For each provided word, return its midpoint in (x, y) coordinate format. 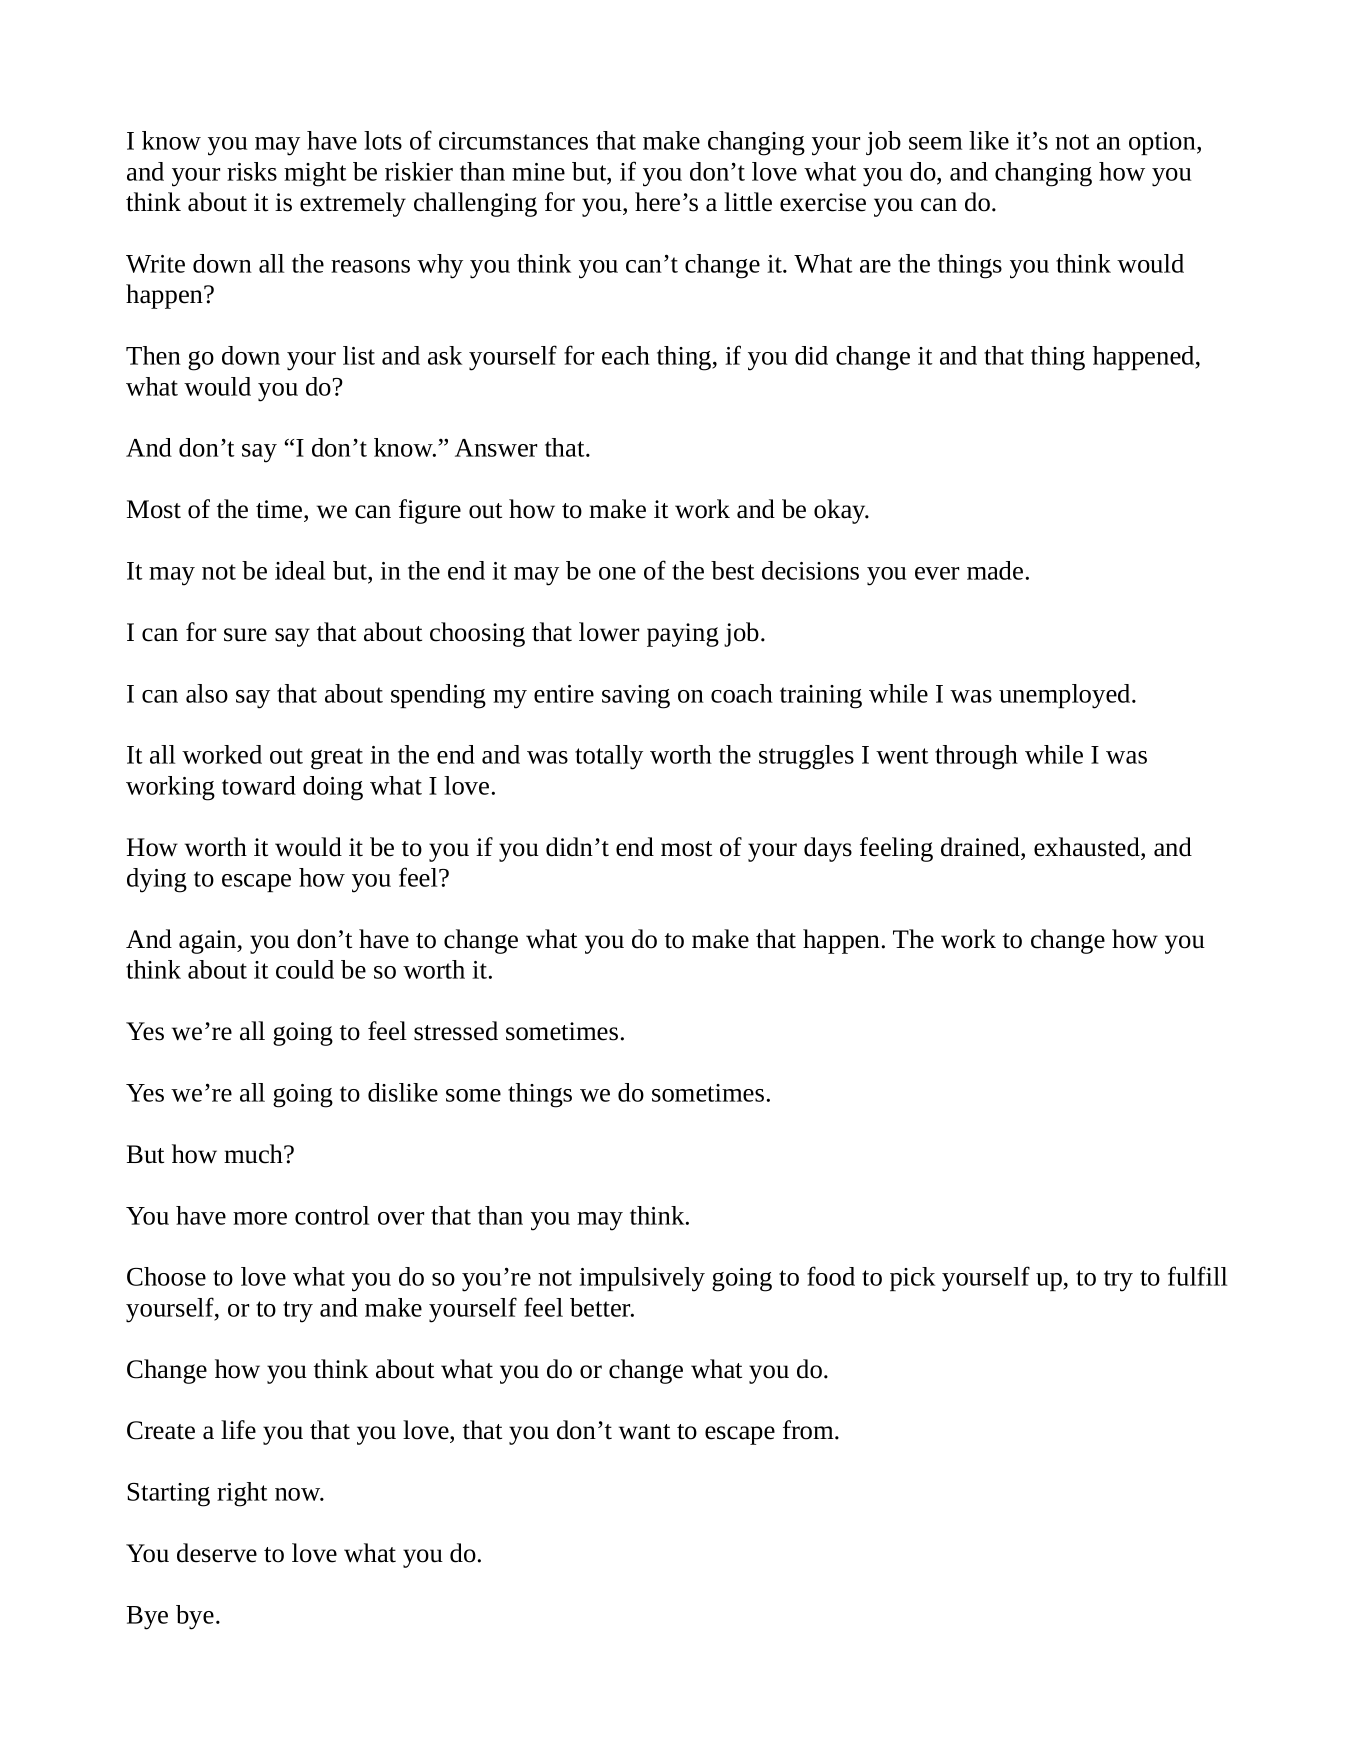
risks (252, 171)
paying (683, 635)
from (809, 1430)
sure (245, 635)
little (748, 202)
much (254, 1154)
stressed (456, 1031)
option (1163, 143)
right (242, 1494)
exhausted (1088, 847)
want (644, 1432)
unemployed (1066, 696)
